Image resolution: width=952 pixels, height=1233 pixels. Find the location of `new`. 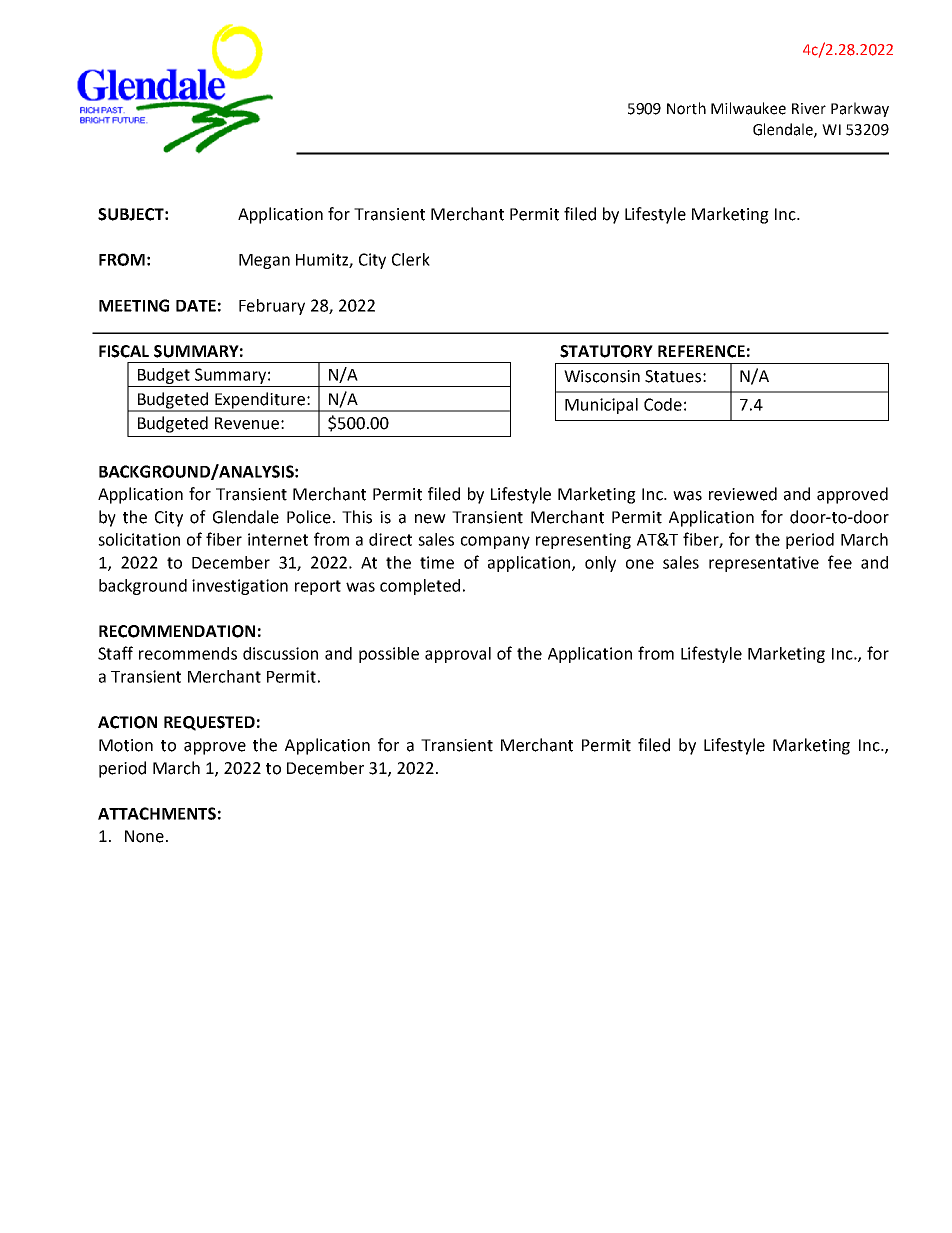

new is located at coordinates (430, 519).
